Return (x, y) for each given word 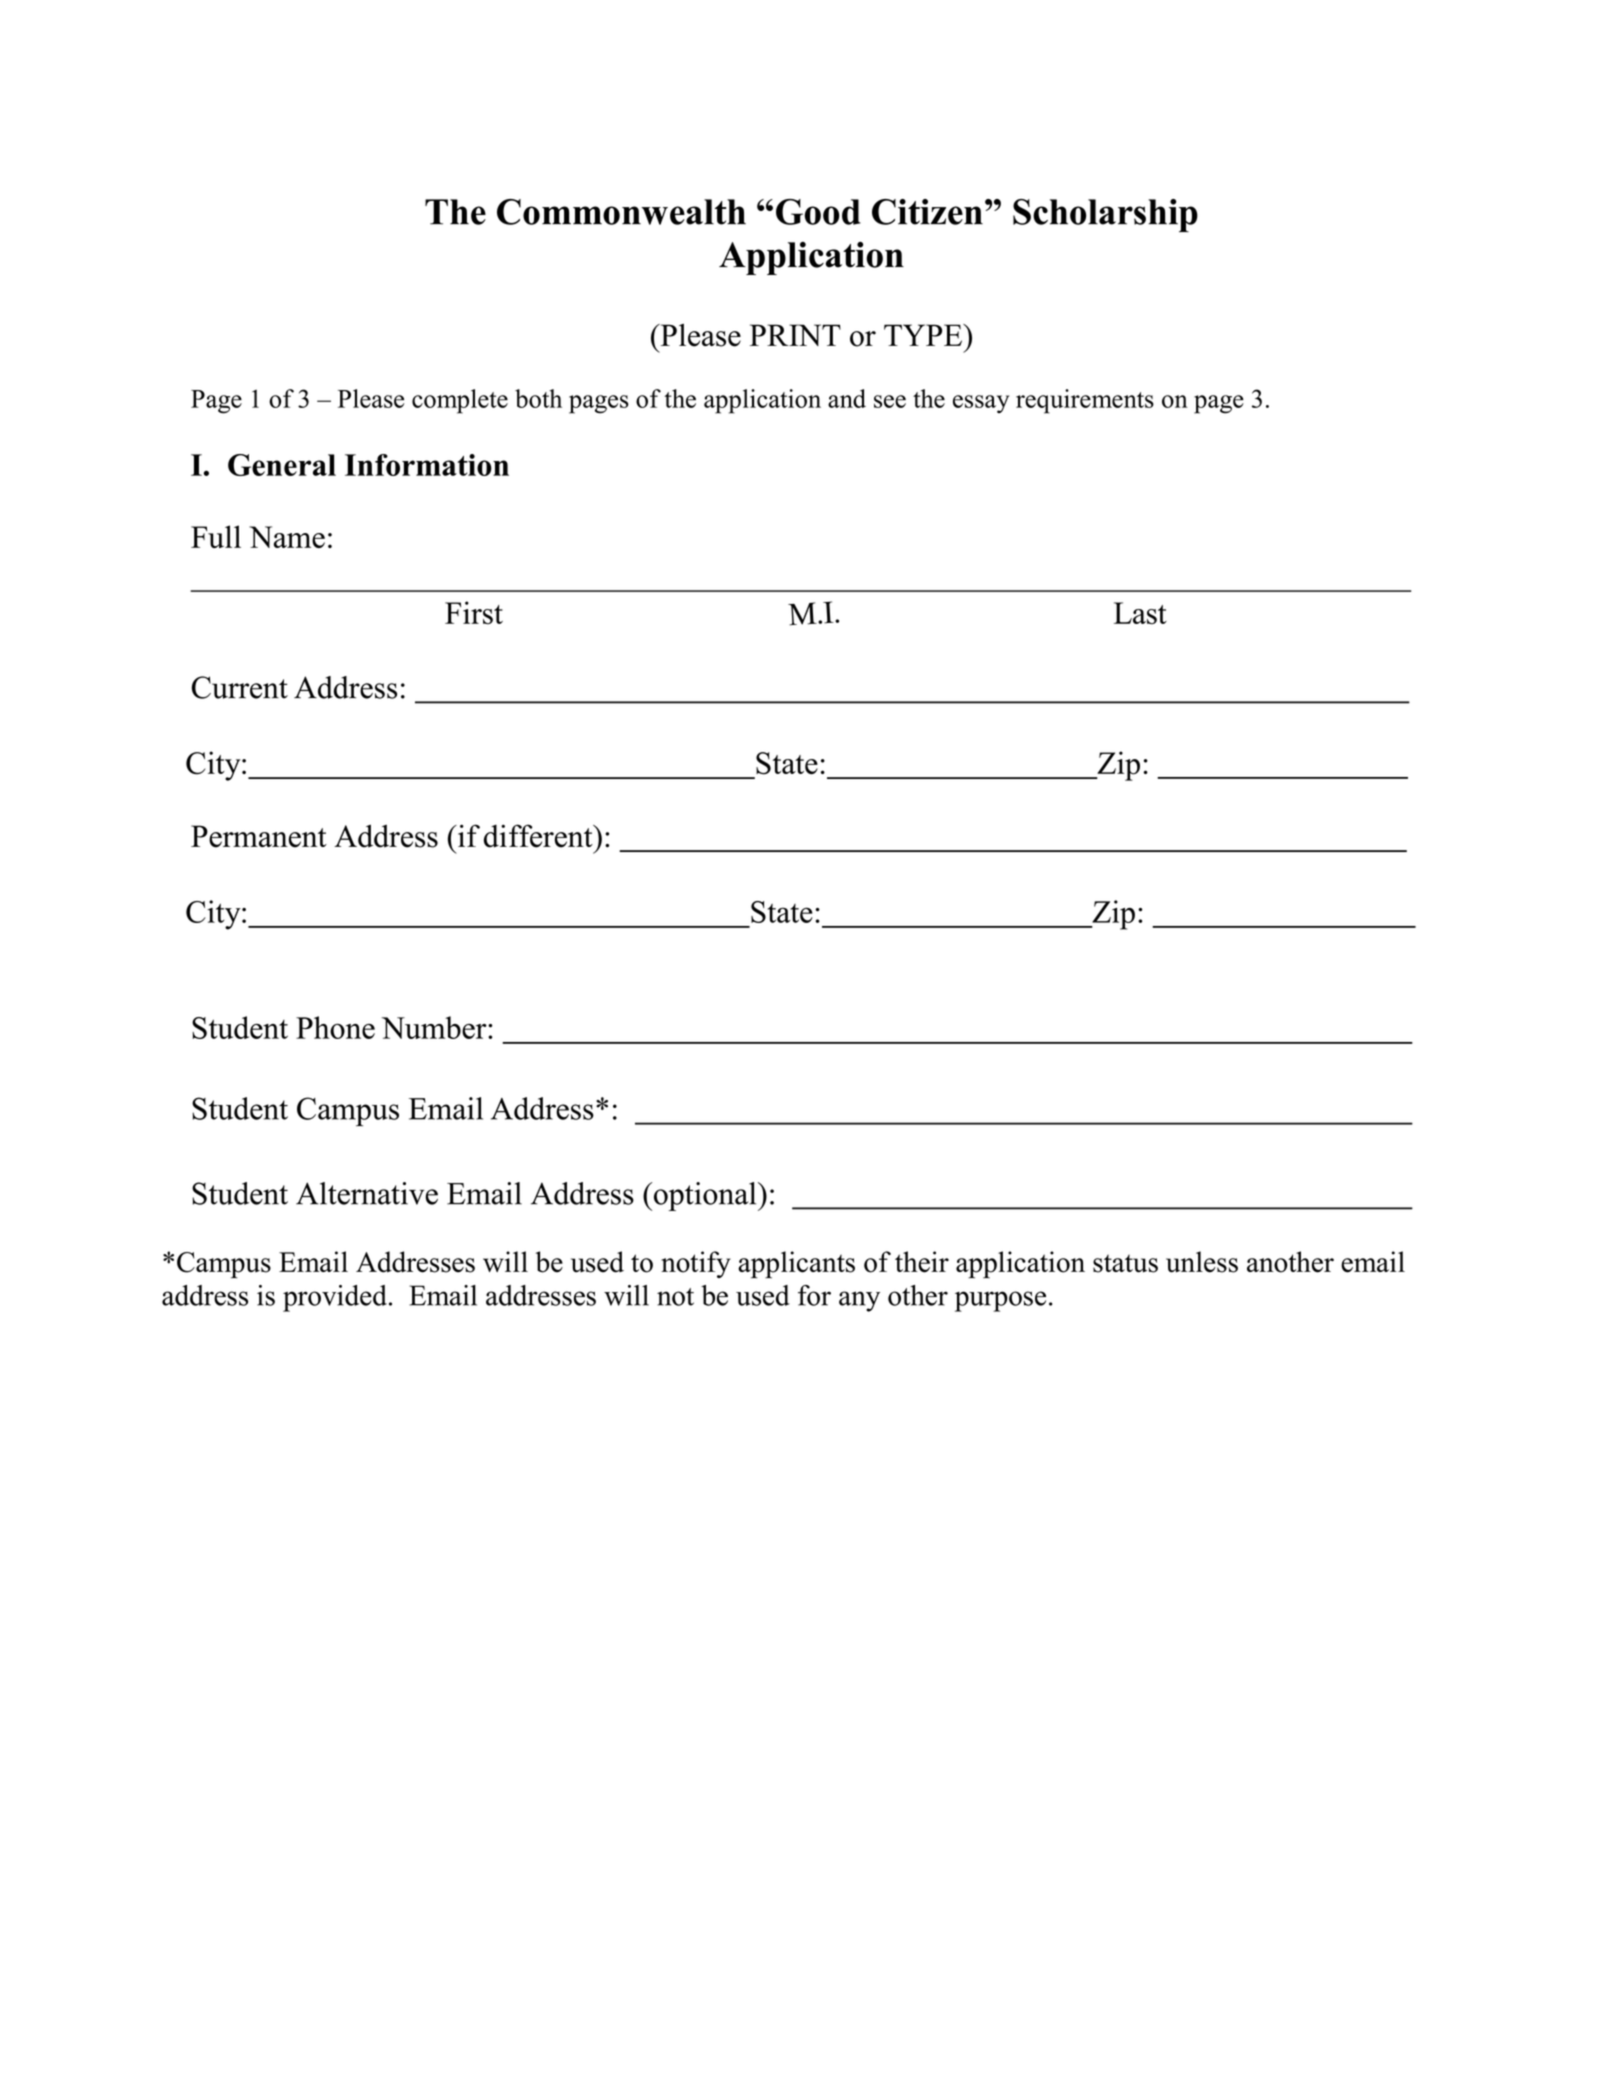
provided (335, 1298)
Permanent (259, 836)
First (474, 612)
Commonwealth (621, 212)
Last (1140, 613)
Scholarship (1105, 215)
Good (818, 212)
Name (287, 537)
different (539, 836)
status (1125, 1263)
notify (696, 1264)
